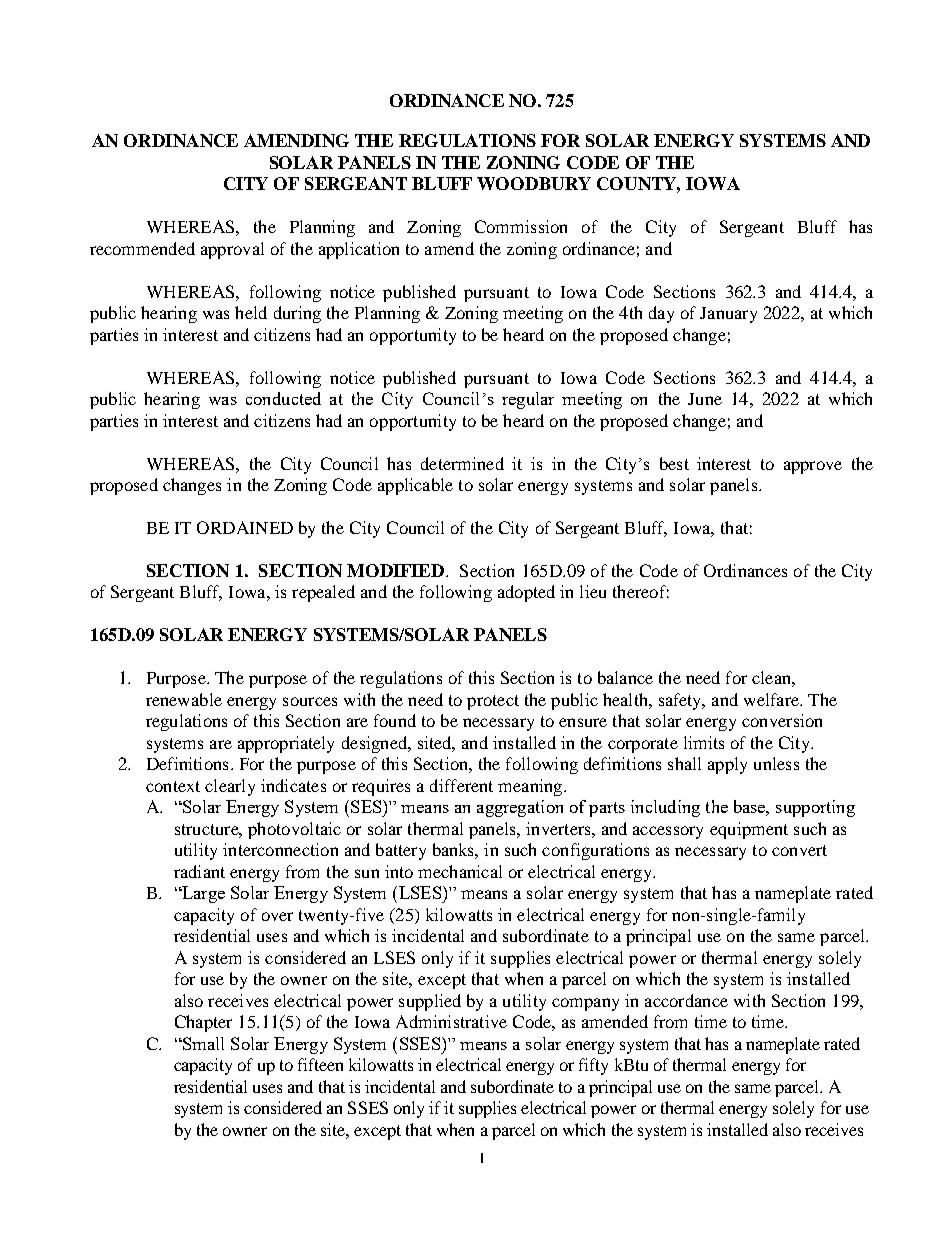 The width and height of the document is (952, 1233). What do you see at coordinates (521, 226) in the document?
I see `Commission` at bounding box center [521, 226].
